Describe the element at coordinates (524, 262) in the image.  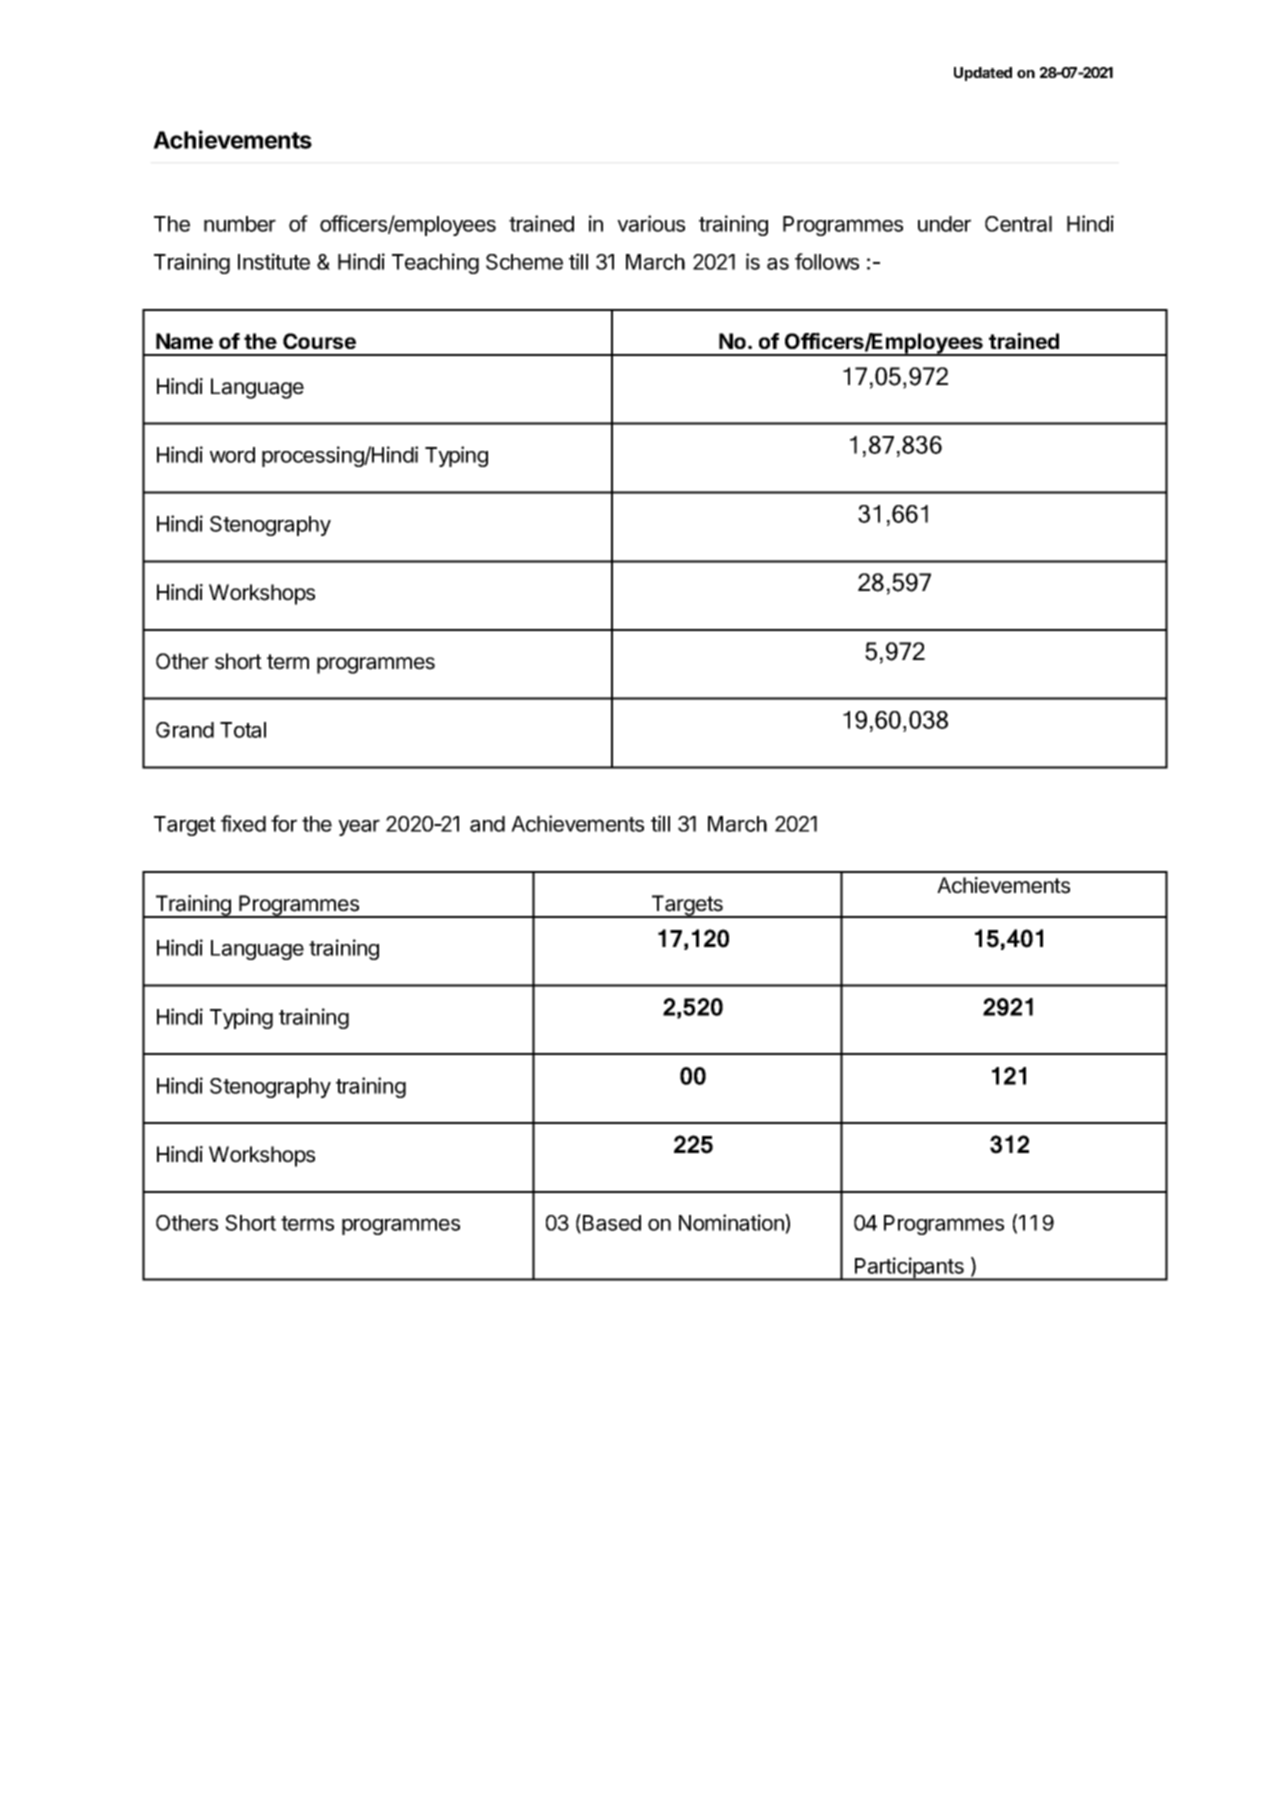
I see `Scheme` at that location.
